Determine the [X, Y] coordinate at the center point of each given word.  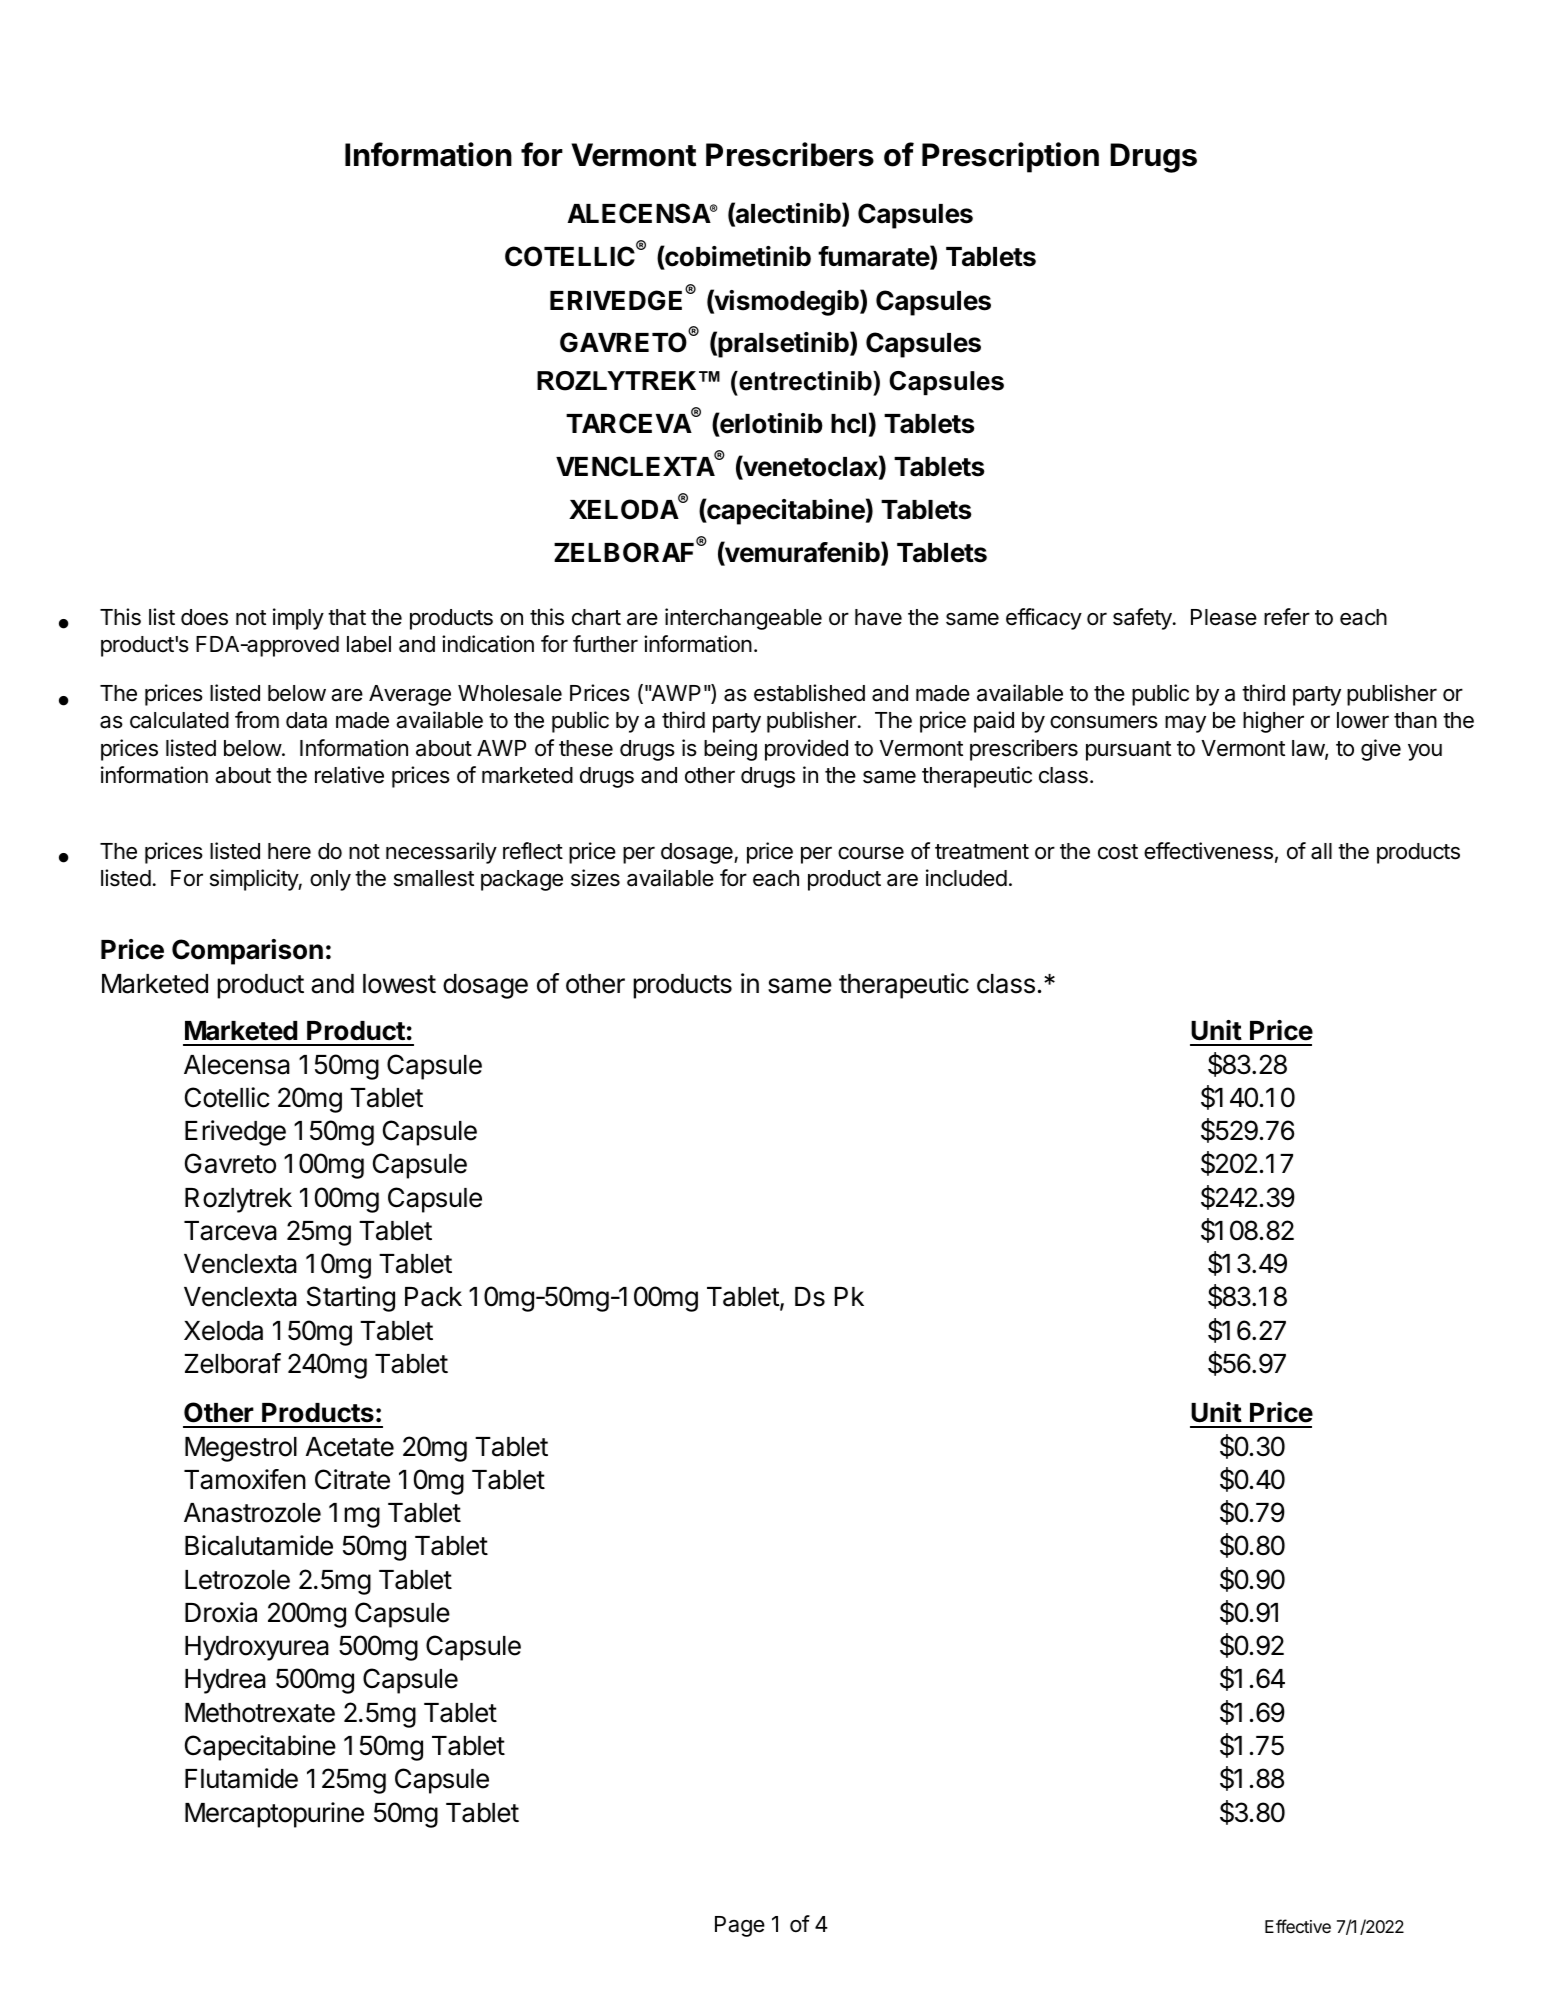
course [871, 853]
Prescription [1010, 157]
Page [740, 1926]
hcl [848, 424]
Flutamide [241, 1778]
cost [1118, 852]
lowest [399, 984]
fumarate [874, 257]
